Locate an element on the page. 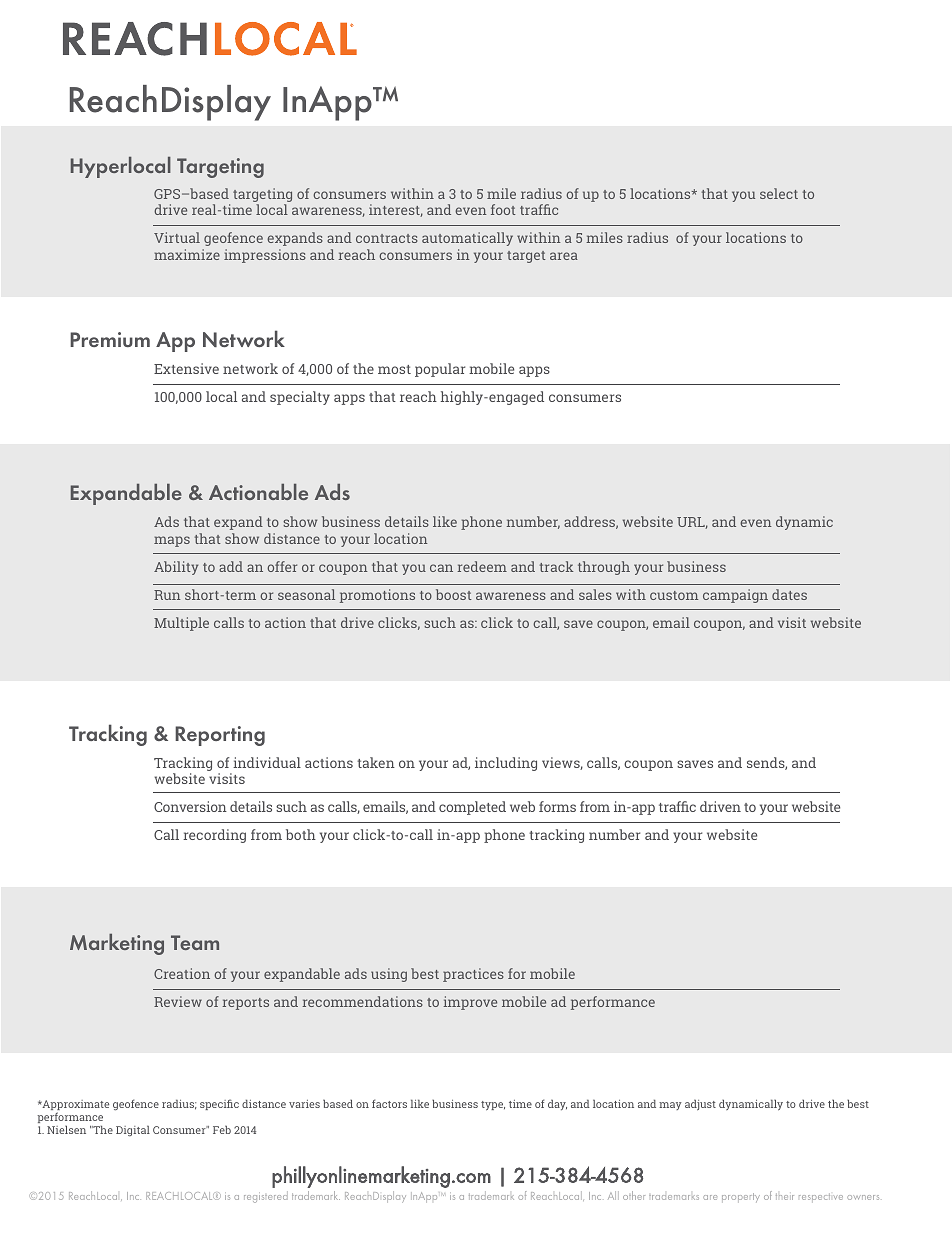 The image size is (952, 1233). contracts is located at coordinates (387, 238).
